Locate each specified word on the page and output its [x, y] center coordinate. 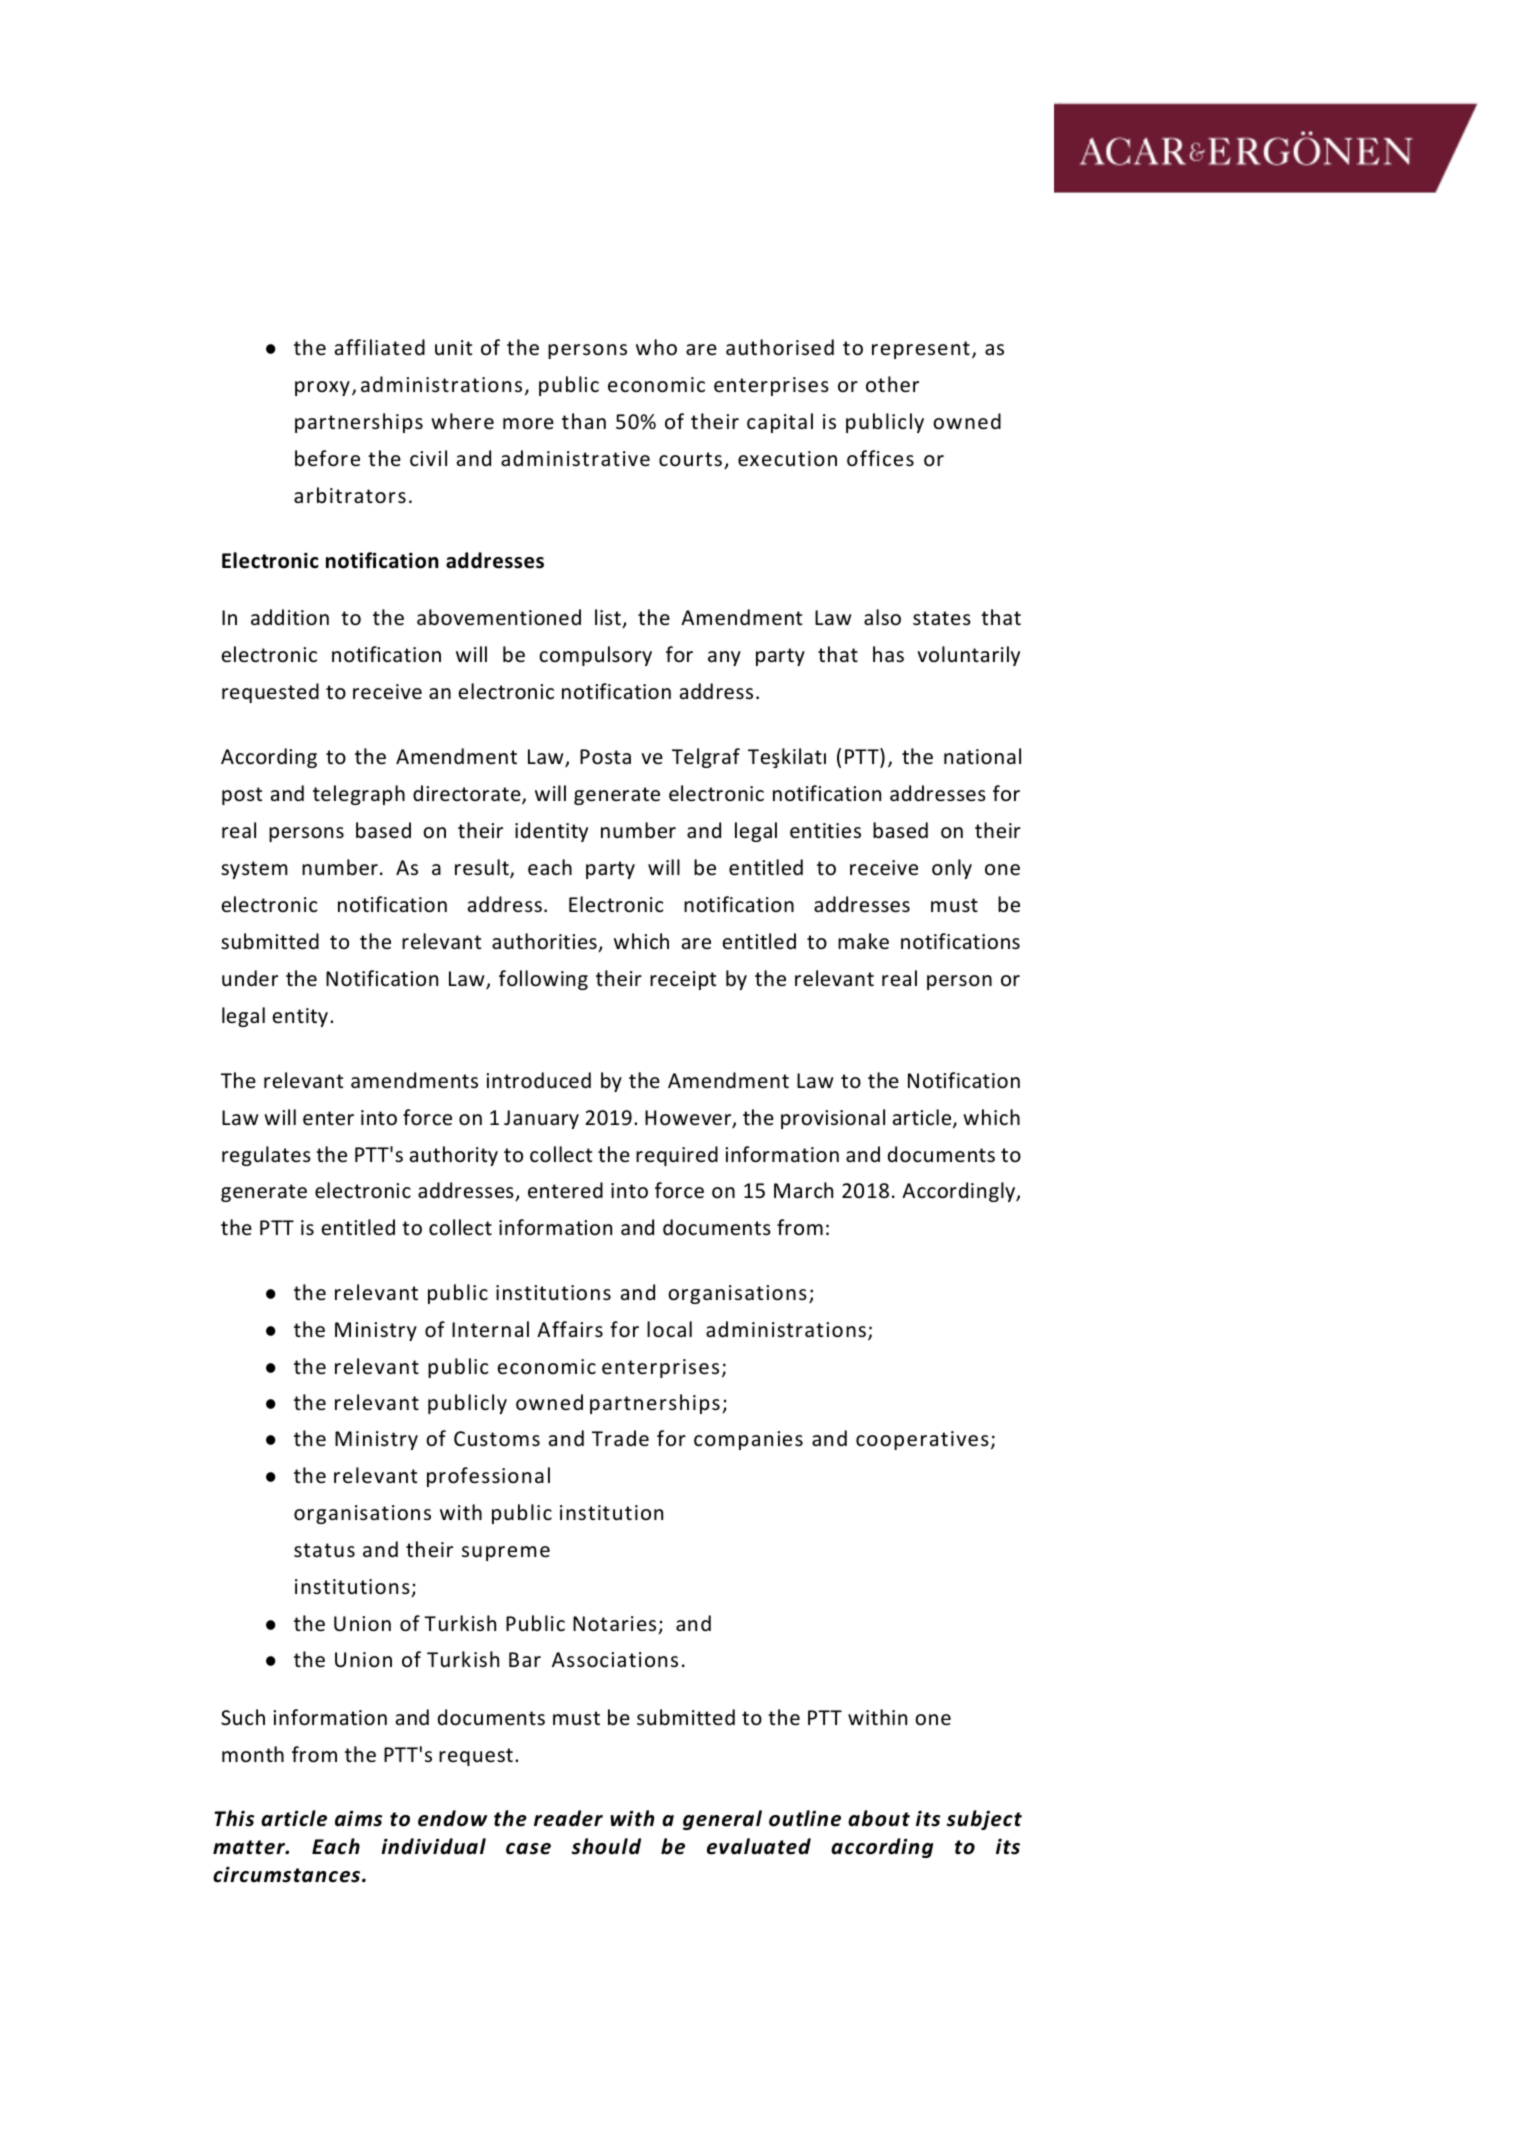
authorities [545, 942]
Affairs [570, 1329]
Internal [490, 1329]
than [584, 421]
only [952, 869]
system [254, 870]
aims [358, 1818]
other [892, 384]
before [327, 458]
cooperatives [922, 1440]
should [606, 1846]
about [879, 1818]
